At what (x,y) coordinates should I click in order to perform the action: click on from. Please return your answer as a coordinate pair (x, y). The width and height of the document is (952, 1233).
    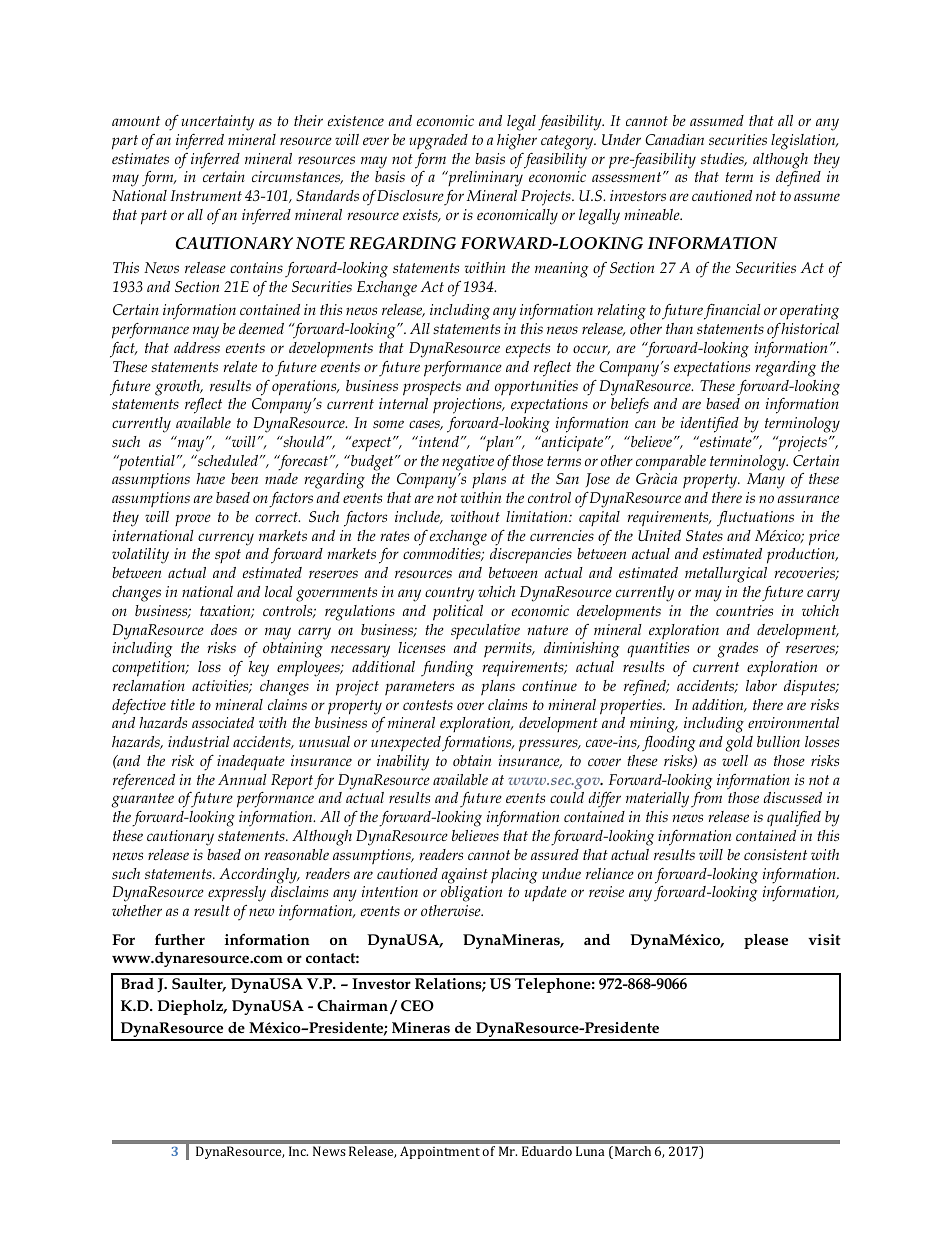
    Looking at the image, I should click on (706, 800).
